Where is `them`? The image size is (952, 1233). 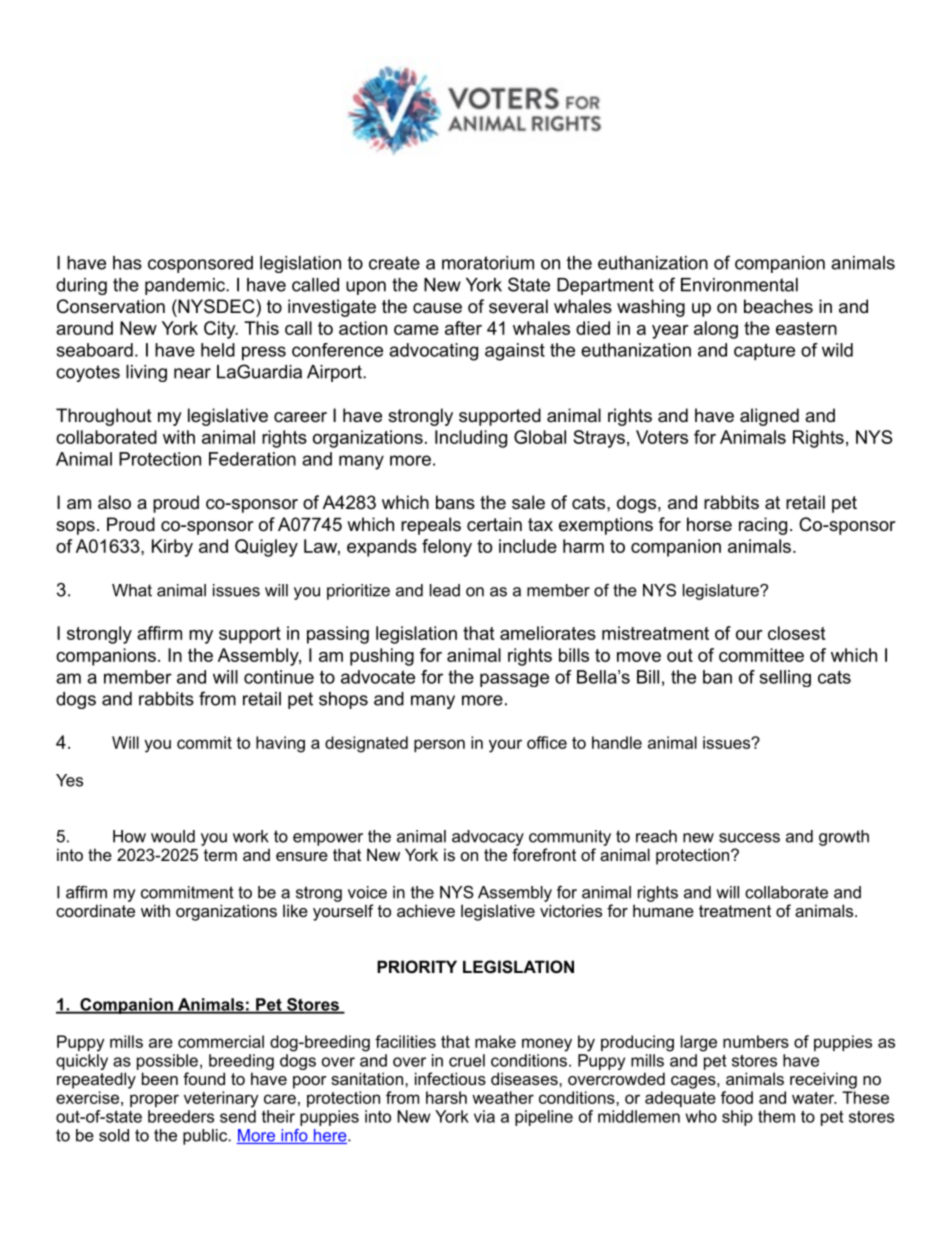 them is located at coordinates (776, 1116).
